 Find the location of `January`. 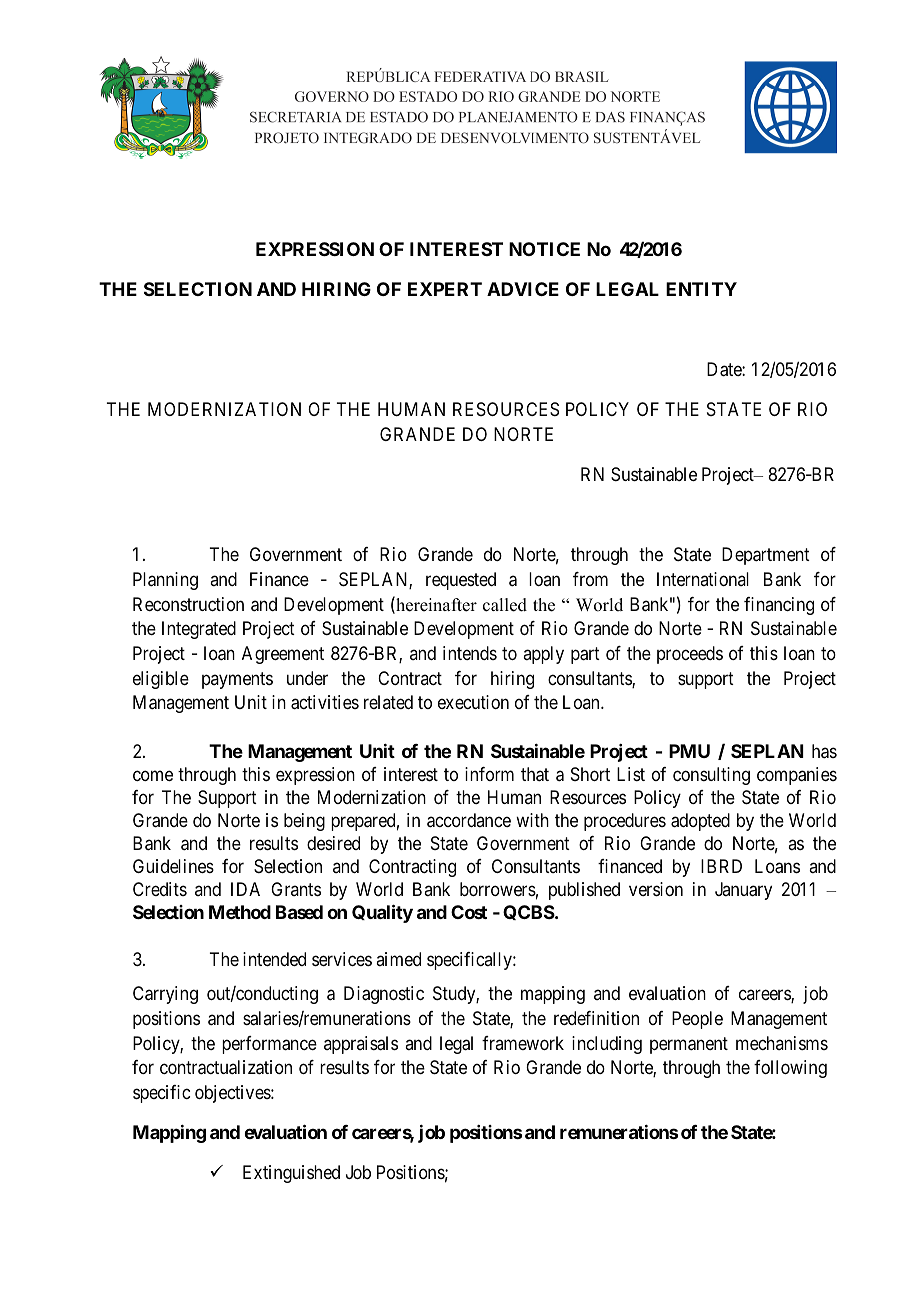

January is located at coordinates (743, 891).
